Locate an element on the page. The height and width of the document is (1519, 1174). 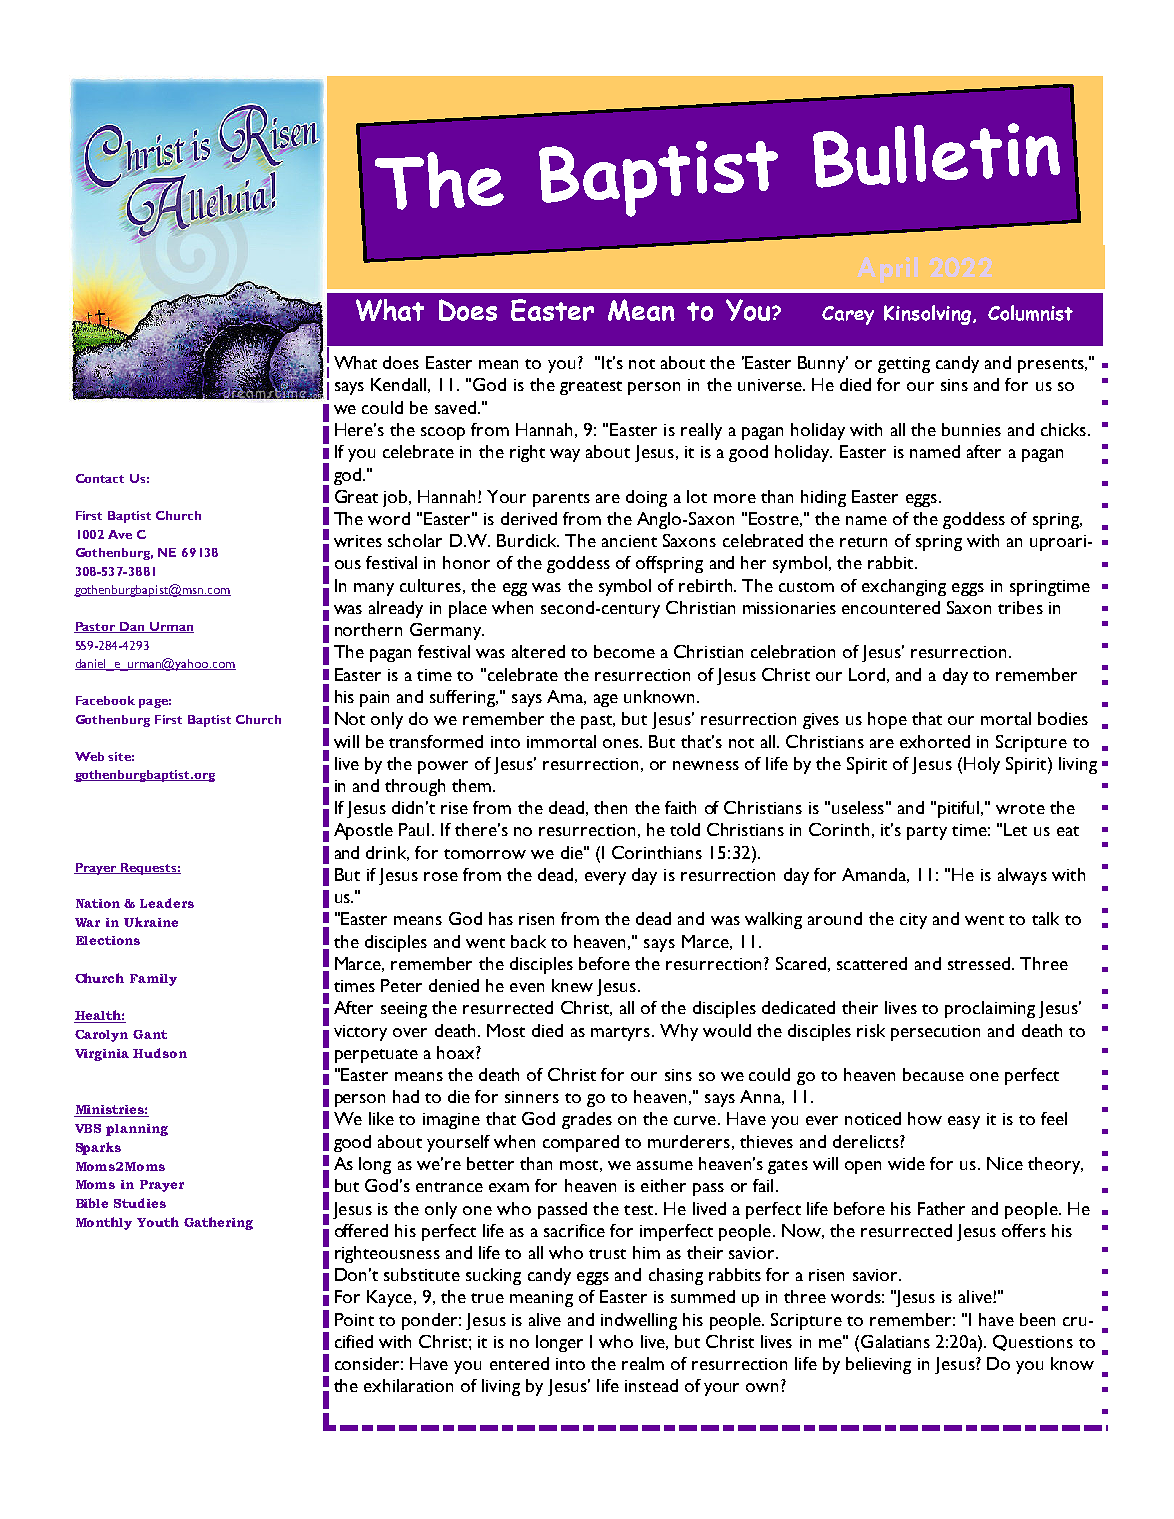
Leaders is located at coordinates (167, 903).
